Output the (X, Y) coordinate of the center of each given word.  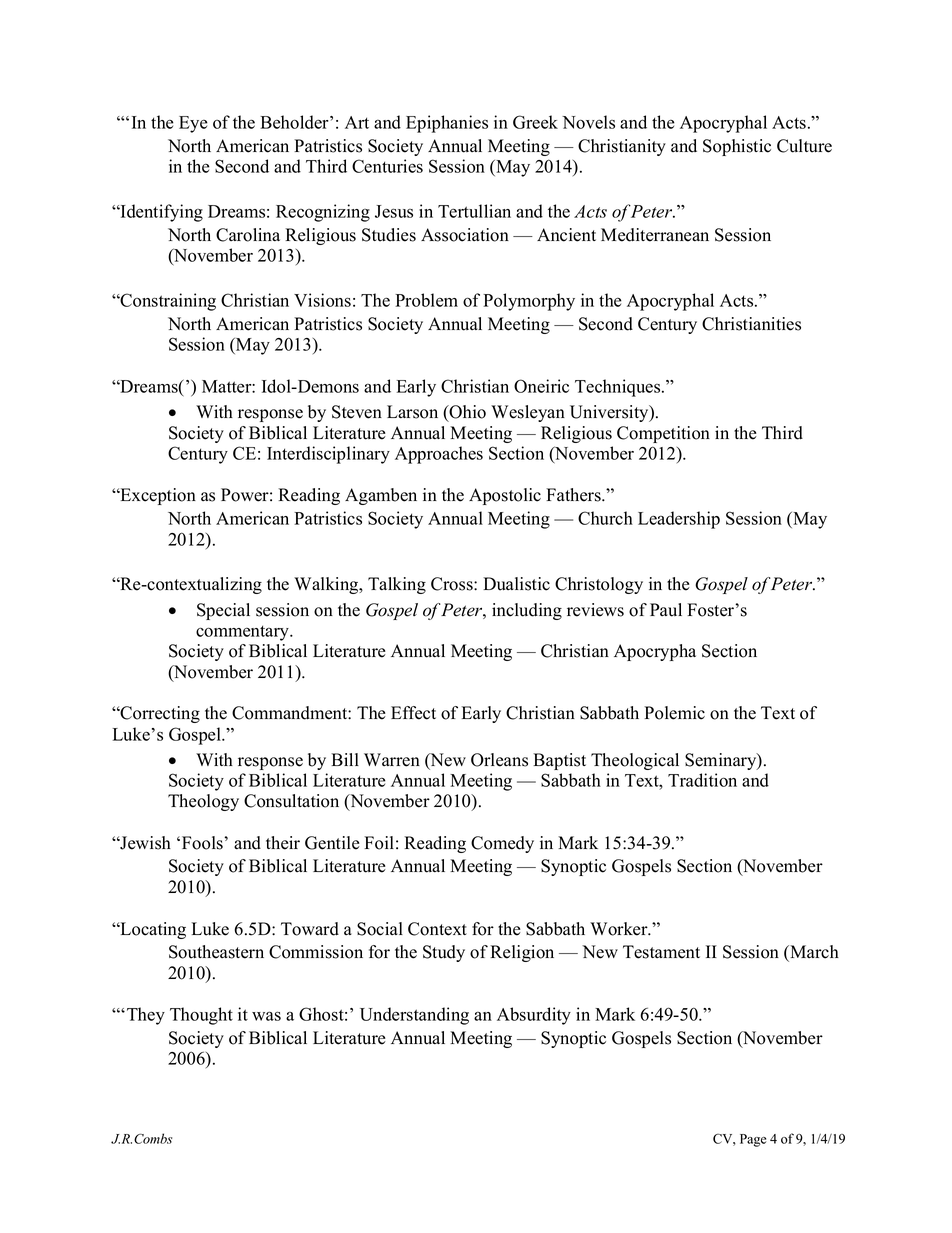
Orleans (499, 760)
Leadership (679, 520)
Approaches (439, 455)
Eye (193, 124)
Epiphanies (447, 124)
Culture (804, 146)
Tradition (702, 780)
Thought (201, 1016)
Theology (203, 802)
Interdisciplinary (328, 455)
